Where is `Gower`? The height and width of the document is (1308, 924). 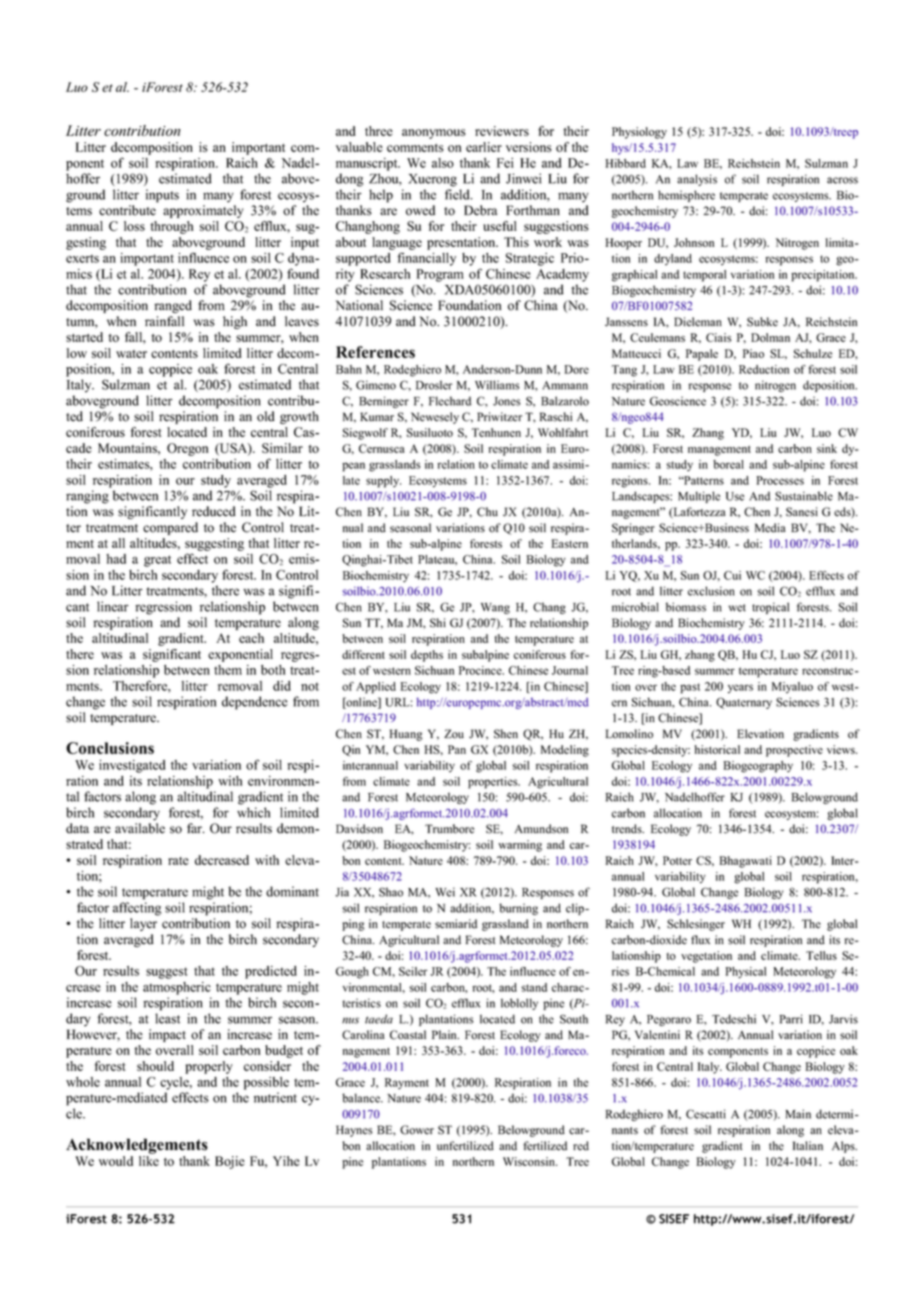 Gower is located at coordinates (417, 1130).
